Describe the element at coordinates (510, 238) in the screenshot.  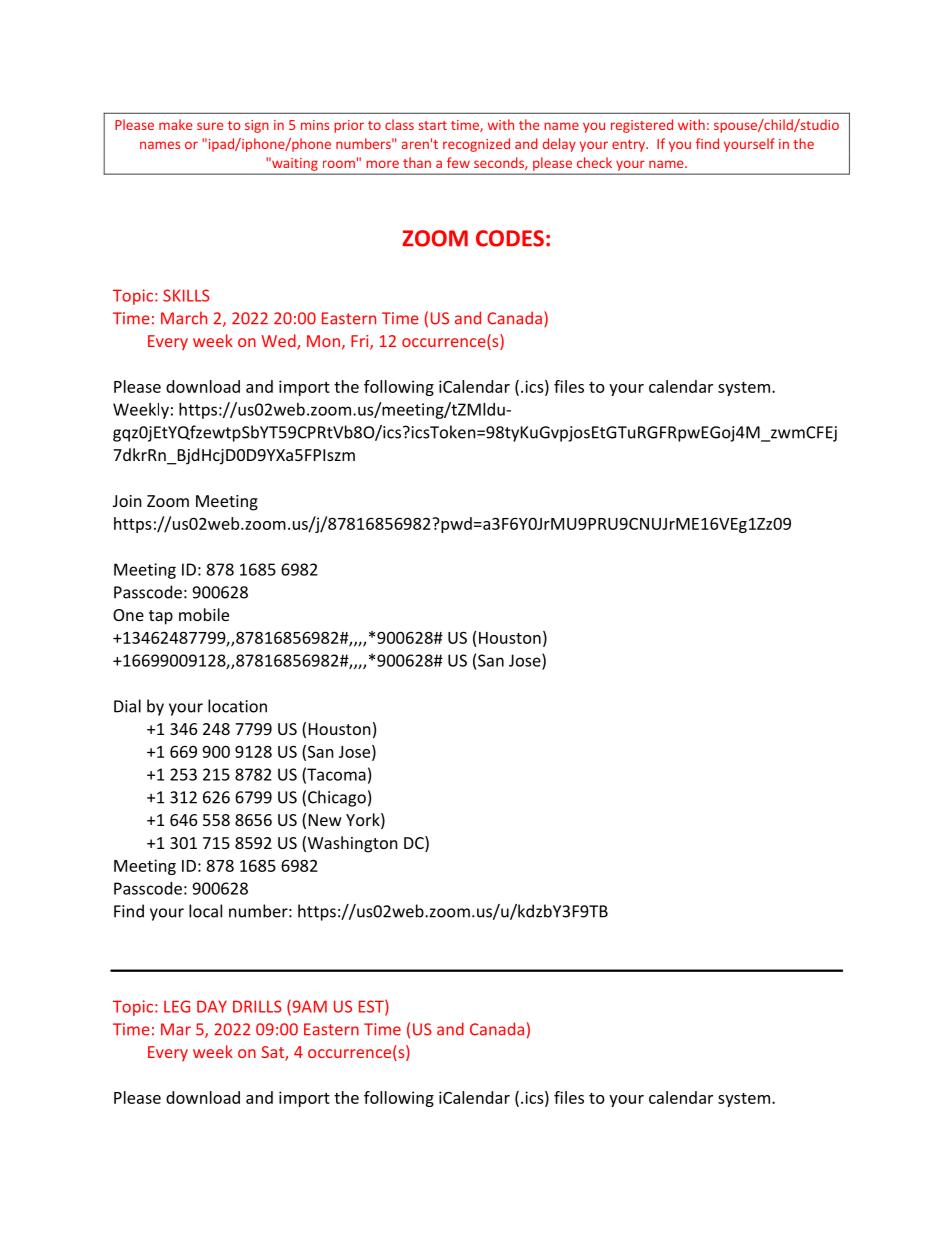
I see `CODES` at that location.
